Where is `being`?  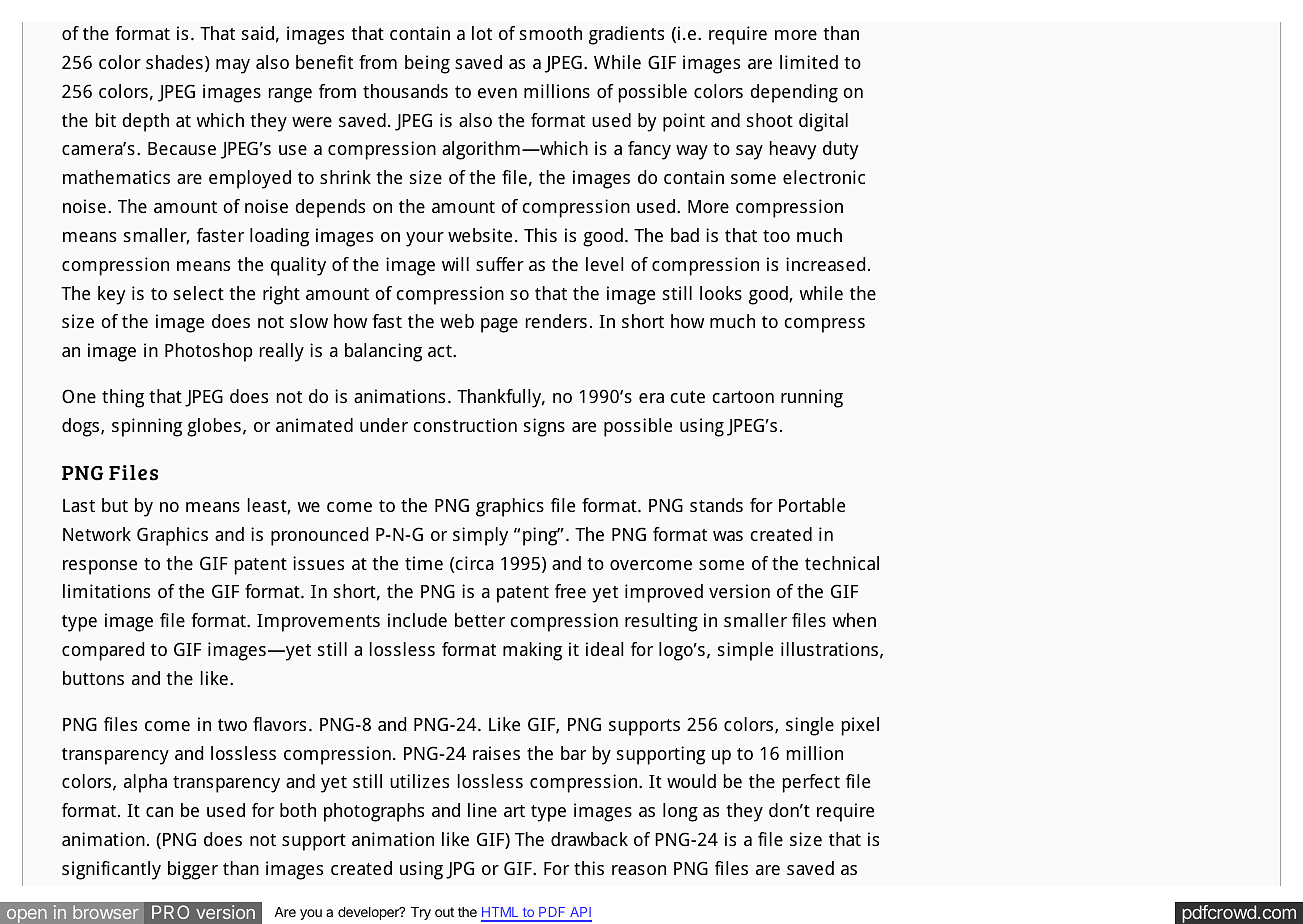 being is located at coordinates (427, 64).
